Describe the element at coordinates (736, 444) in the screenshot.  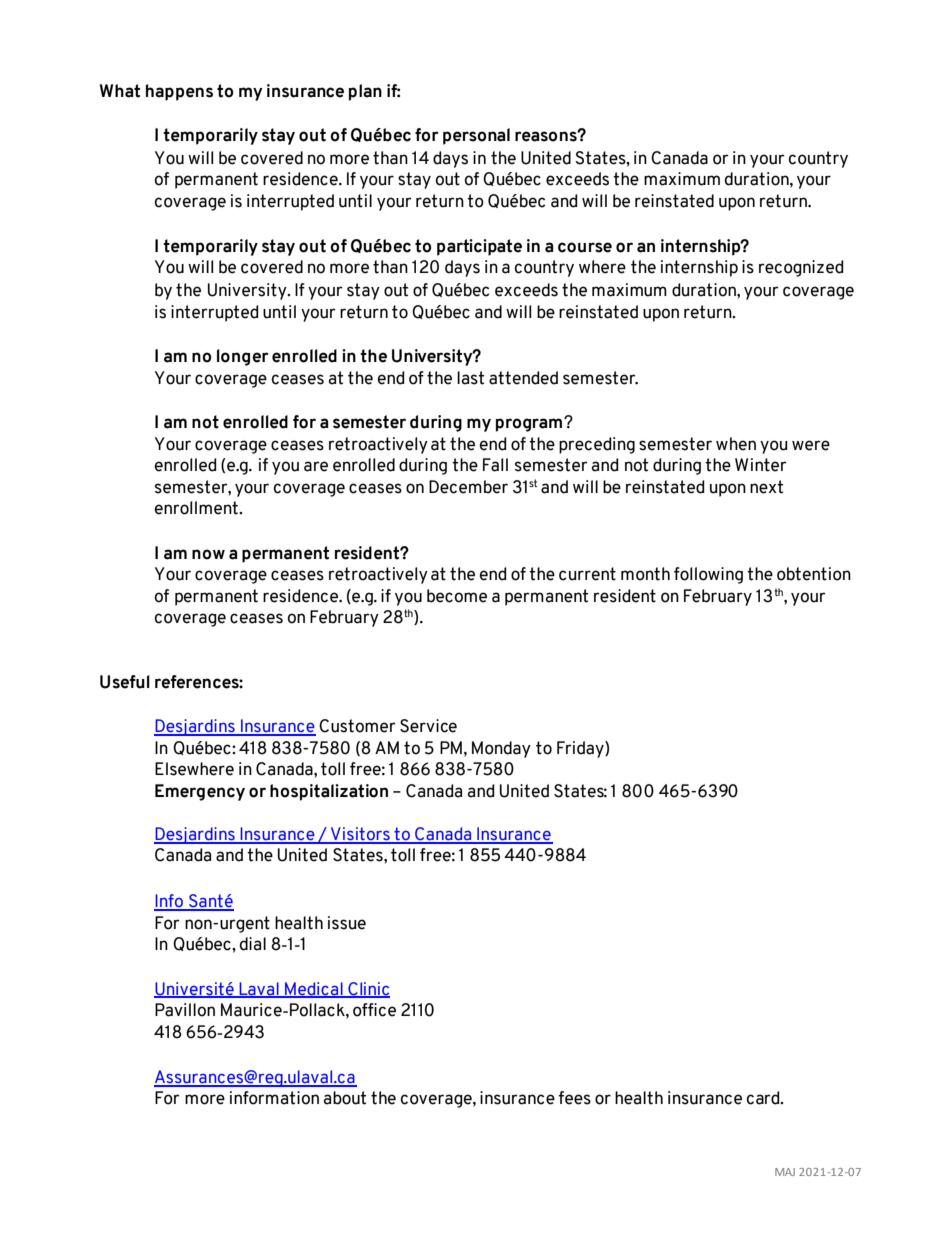
I see `when` at that location.
